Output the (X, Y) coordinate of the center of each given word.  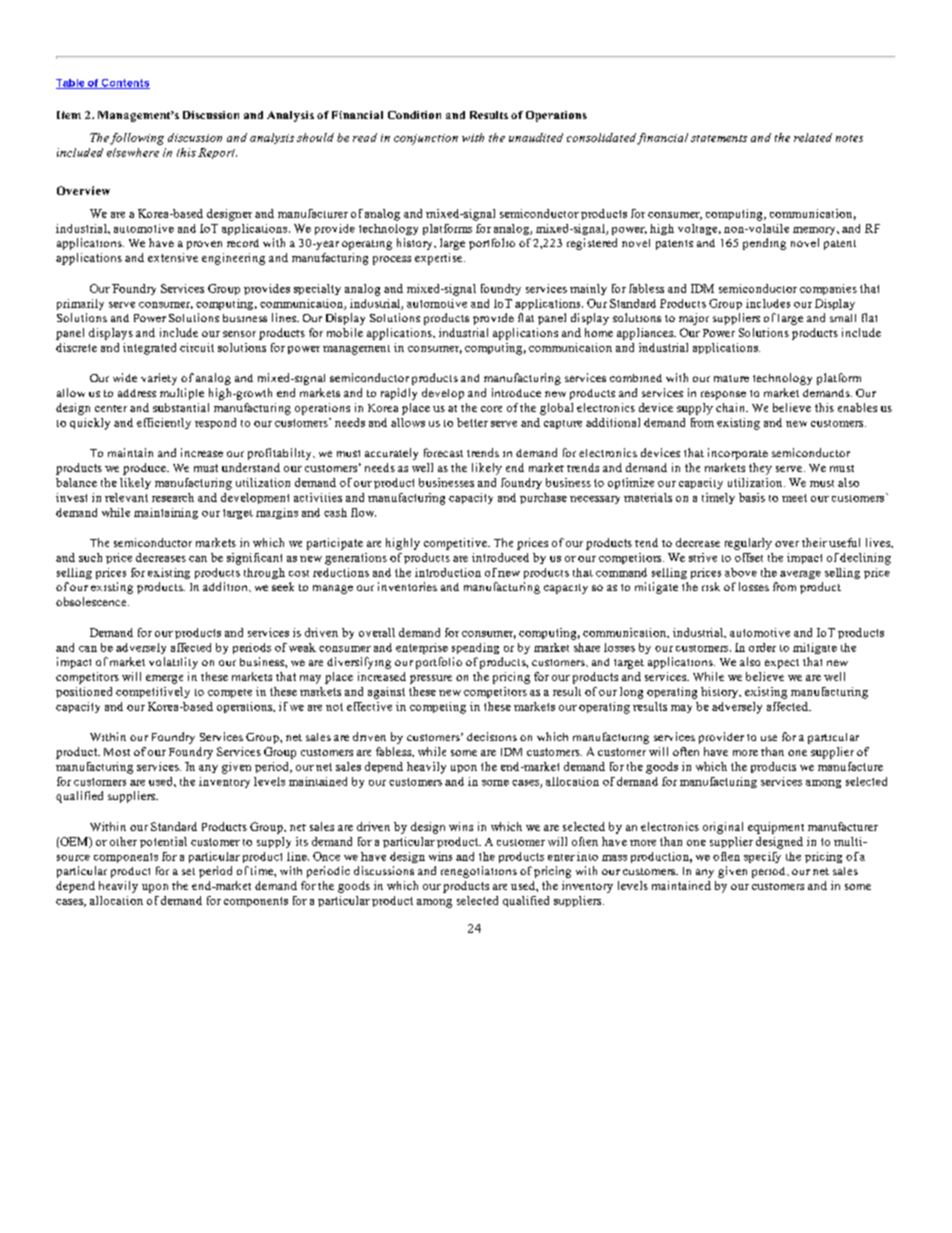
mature (731, 378)
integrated (149, 349)
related (813, 137)
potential (163, 842)
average (800, 575)
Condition (414, 115)
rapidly (399, 394)
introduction (448, 572)
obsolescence (92, 601)
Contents (125, 84)
